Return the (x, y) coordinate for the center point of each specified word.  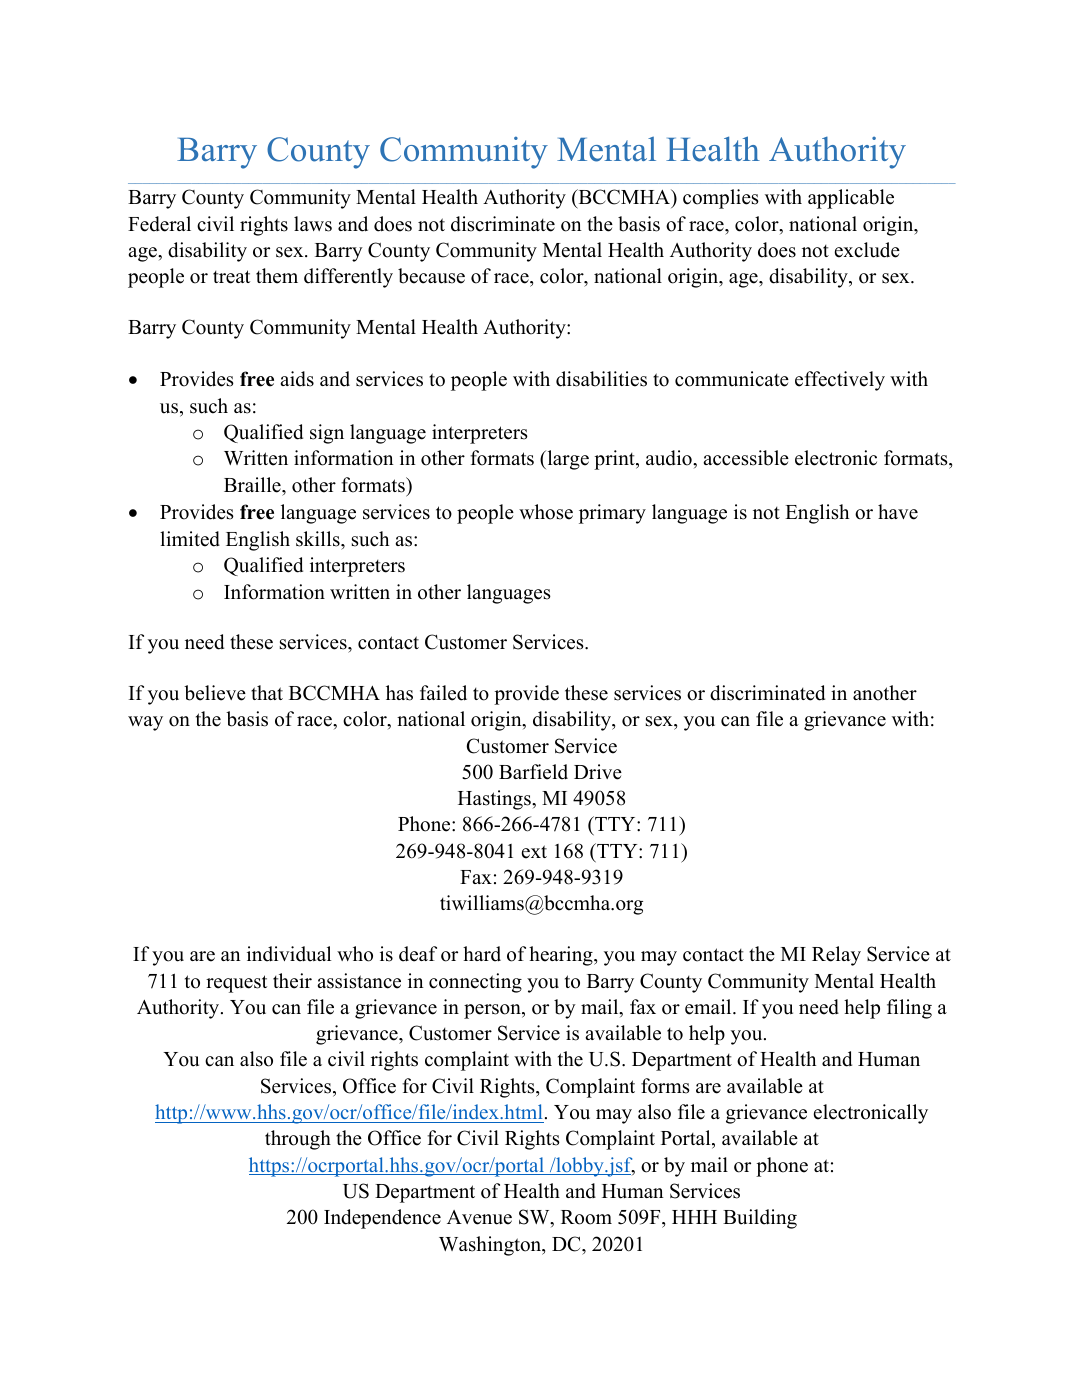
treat (231, 277)
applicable (851, 199)
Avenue (479, 1217)
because (431, 276)
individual (289, 954)
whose (546, 512)
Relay (836, 956)
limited (190, 539)
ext (534, 852)
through (298, 1140)
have (898, 512)
